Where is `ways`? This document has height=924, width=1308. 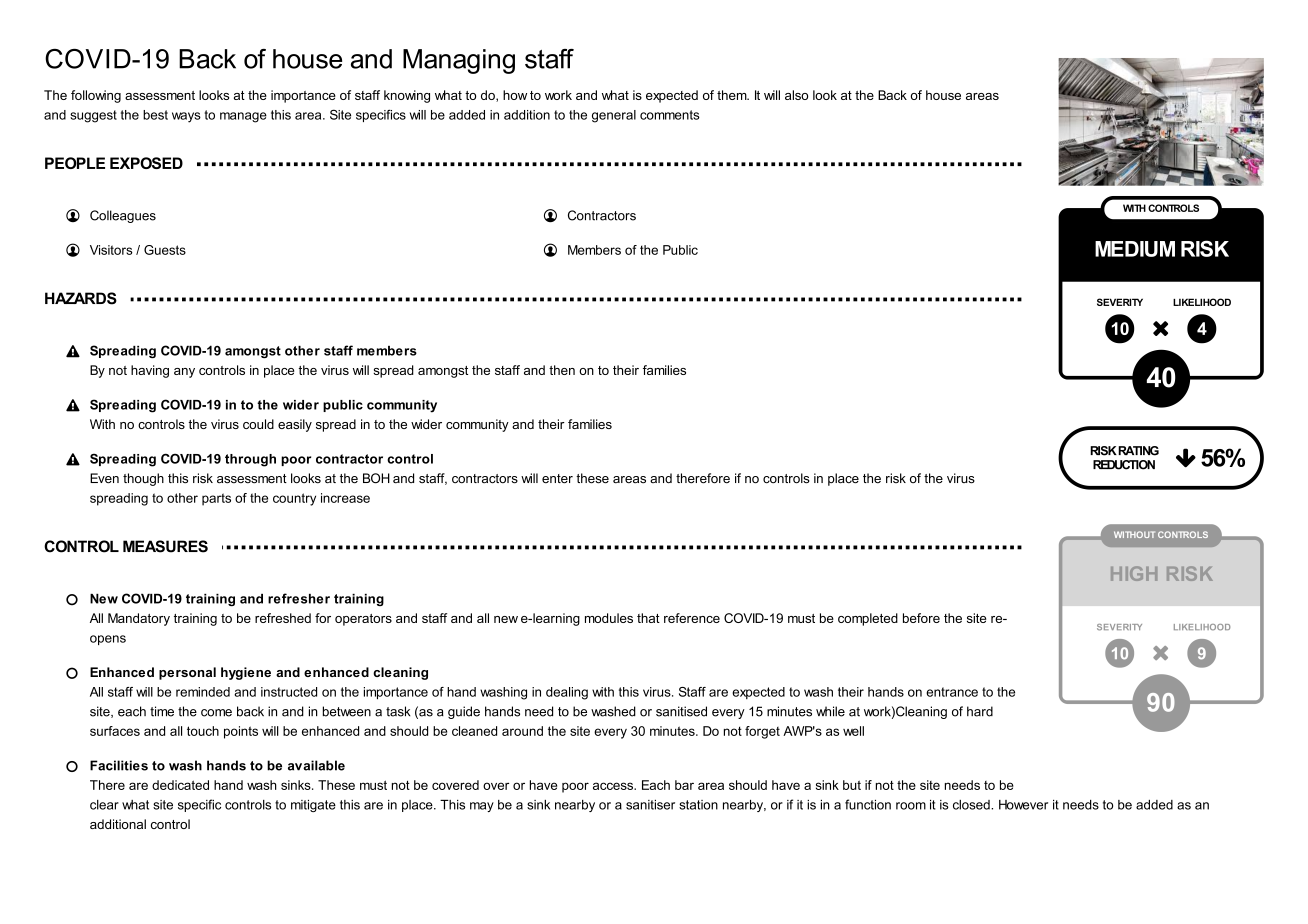
ways is located at coordinates (186, 117).
